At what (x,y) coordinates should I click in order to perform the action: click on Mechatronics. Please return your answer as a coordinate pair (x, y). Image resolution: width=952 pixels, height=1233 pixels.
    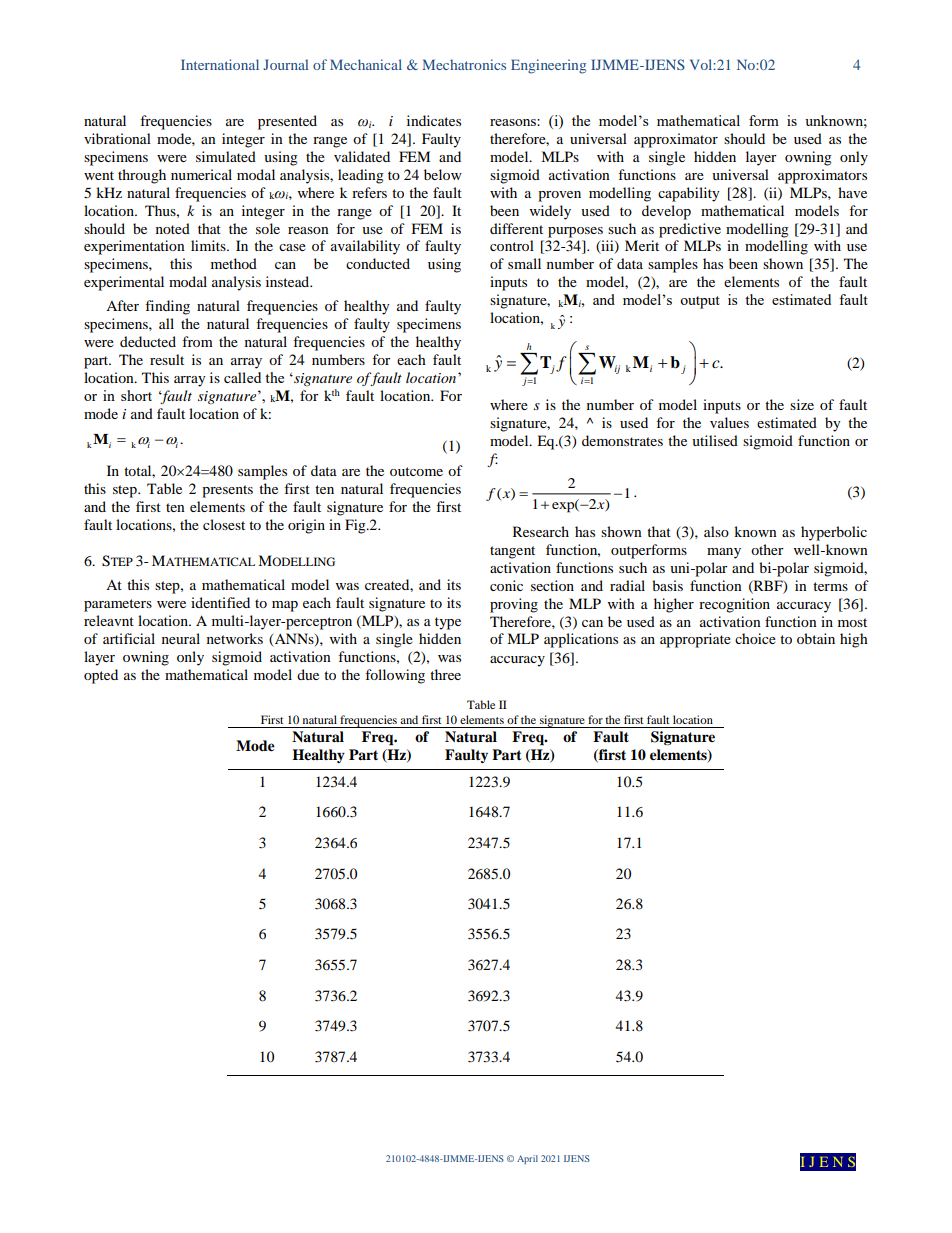
    Looking at the image, I should click on (464, 64).
